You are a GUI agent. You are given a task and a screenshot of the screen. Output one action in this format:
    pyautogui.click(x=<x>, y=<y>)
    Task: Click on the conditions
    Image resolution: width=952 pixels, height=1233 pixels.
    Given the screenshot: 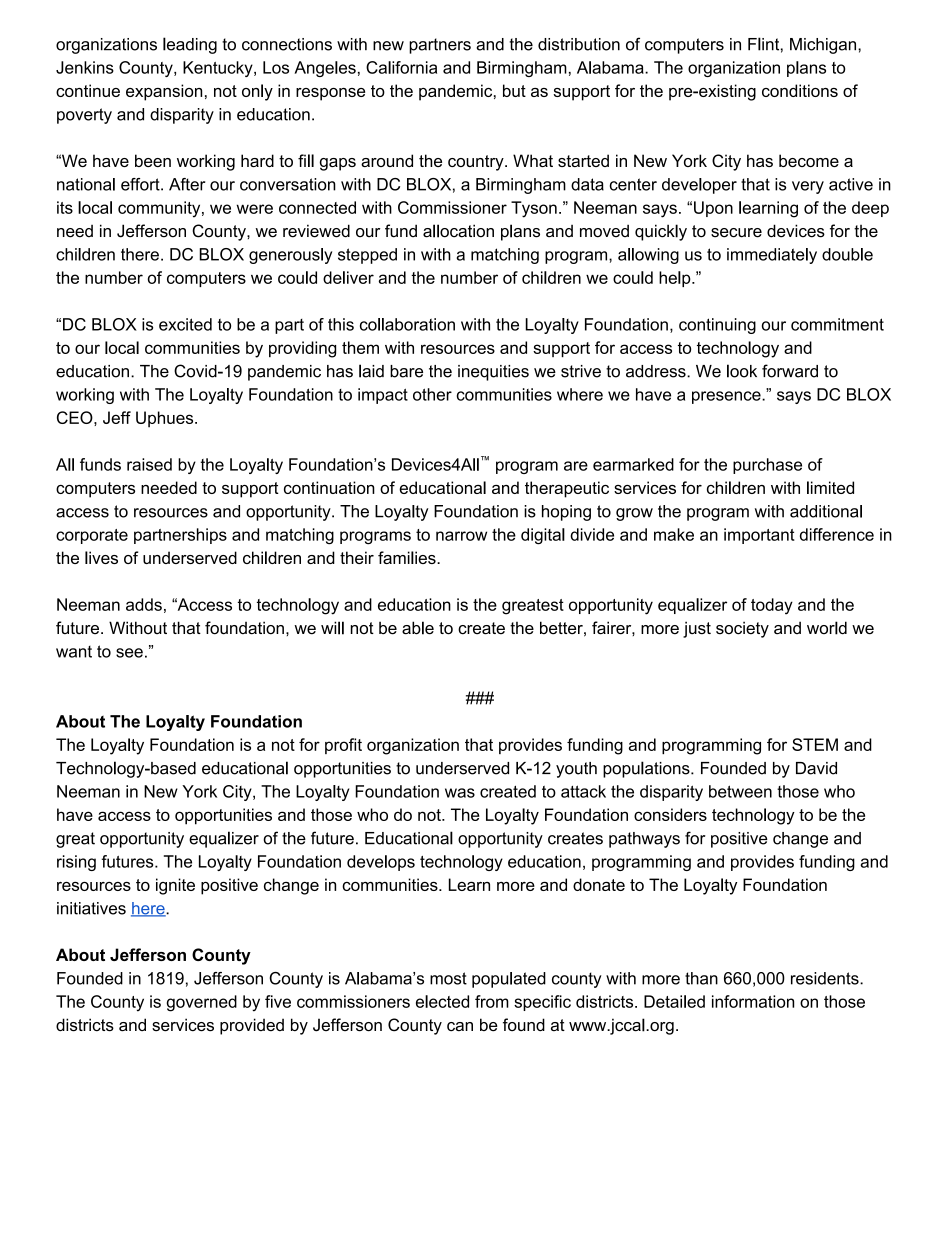 What is the action you would take?
    pyautogui.click(x=800, y=90)
